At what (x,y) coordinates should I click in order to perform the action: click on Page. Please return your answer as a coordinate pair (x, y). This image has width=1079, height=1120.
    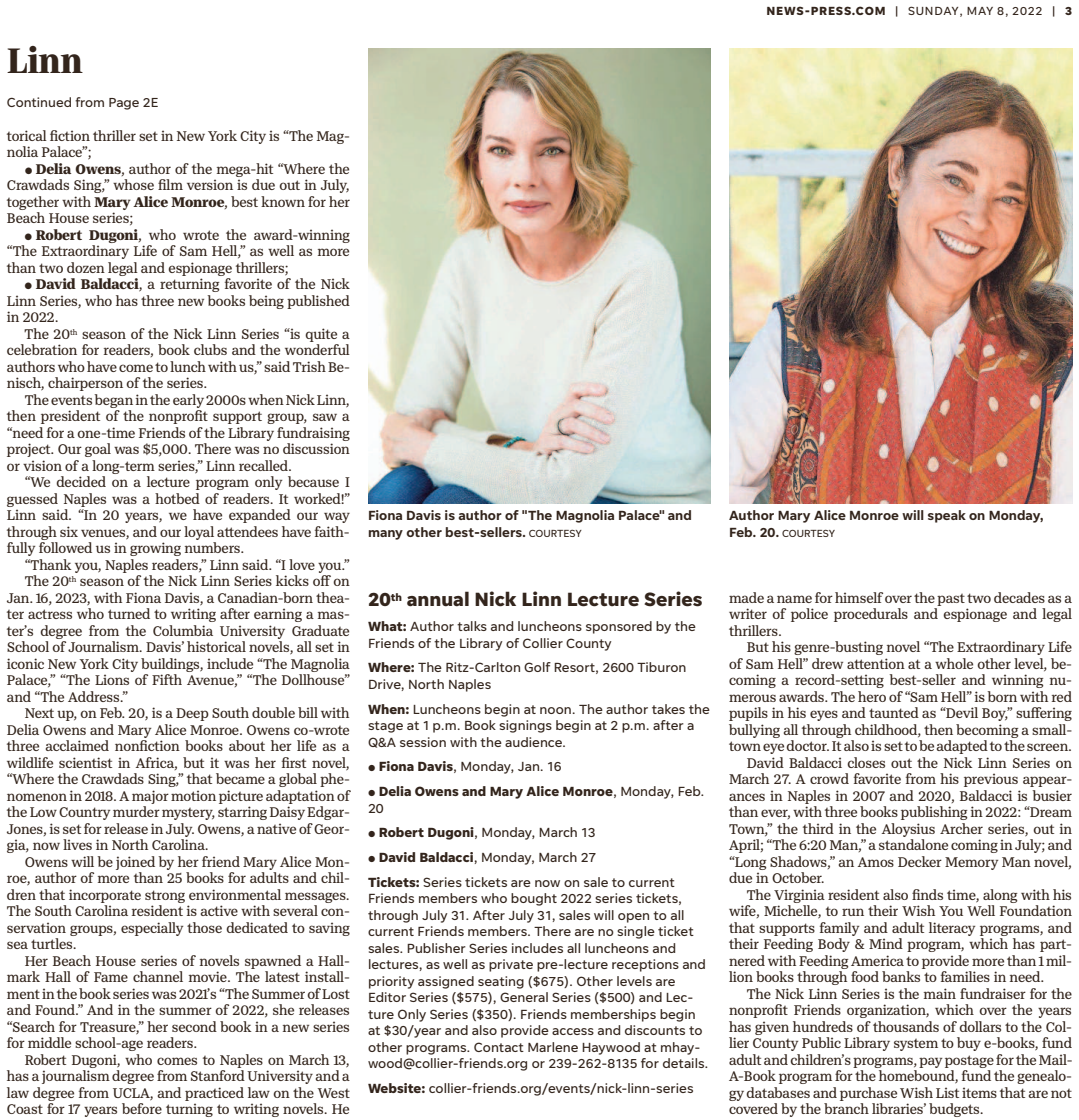
    Looking at the image, I should click on (124, 104).
